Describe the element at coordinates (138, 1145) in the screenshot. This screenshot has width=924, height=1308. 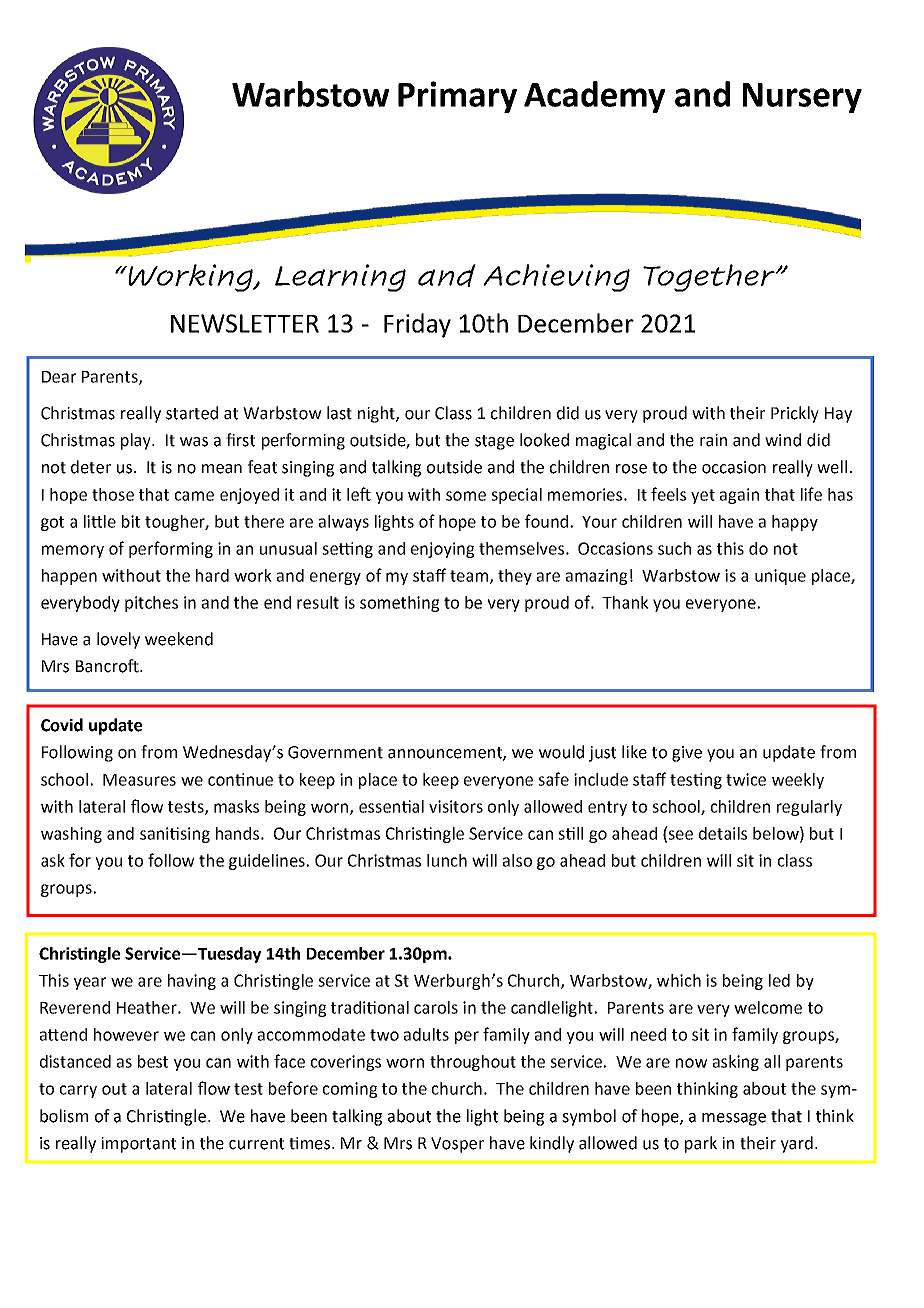
I see `important` at that location.
